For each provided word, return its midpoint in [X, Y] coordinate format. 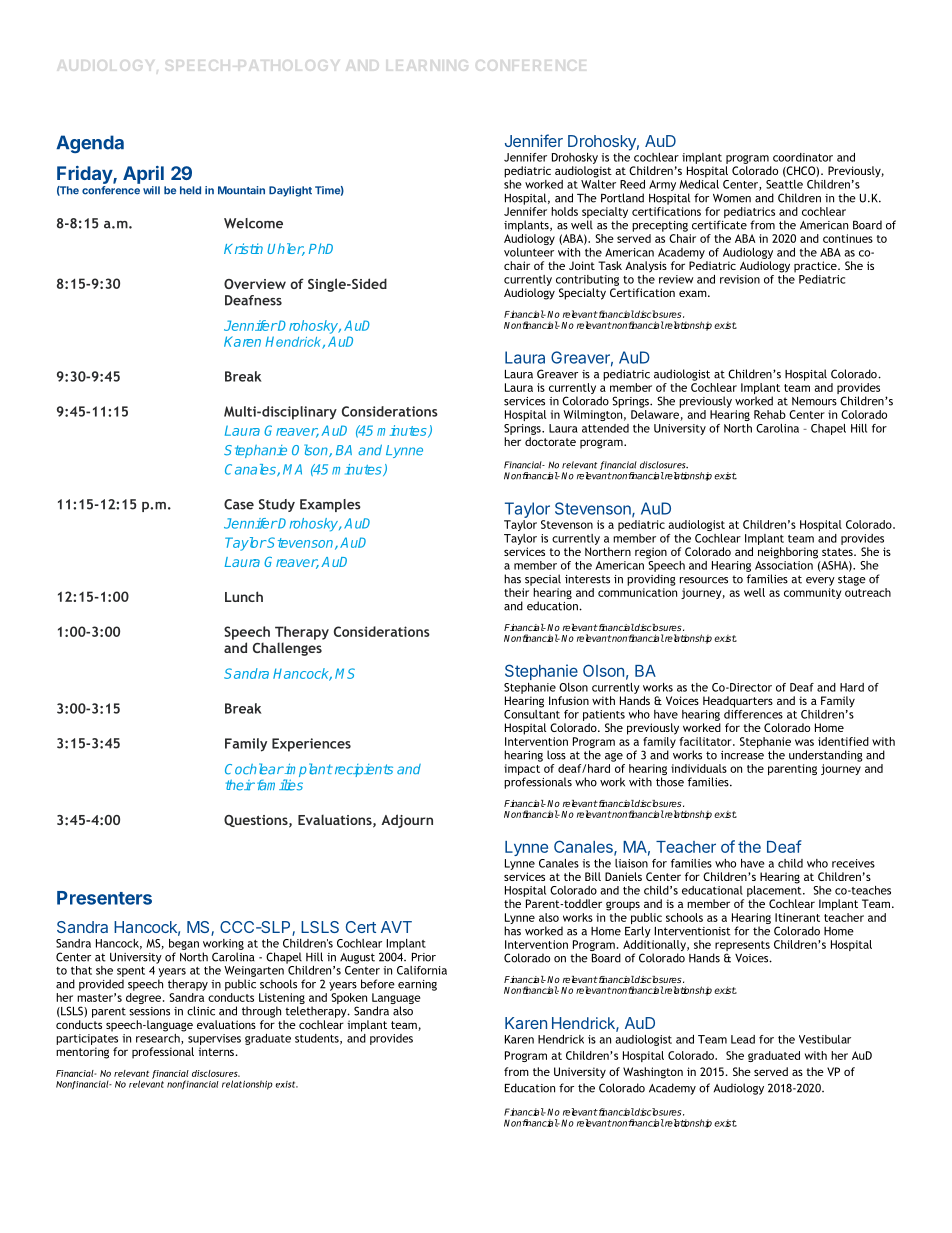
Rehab [770, 414]
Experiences [311, 745]
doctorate [550, 441]
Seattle [784, 184]
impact [522, 771]
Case [239, 504]
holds [564, 211]
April [143, 175]
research [159, 1038]
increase [742, 755]
